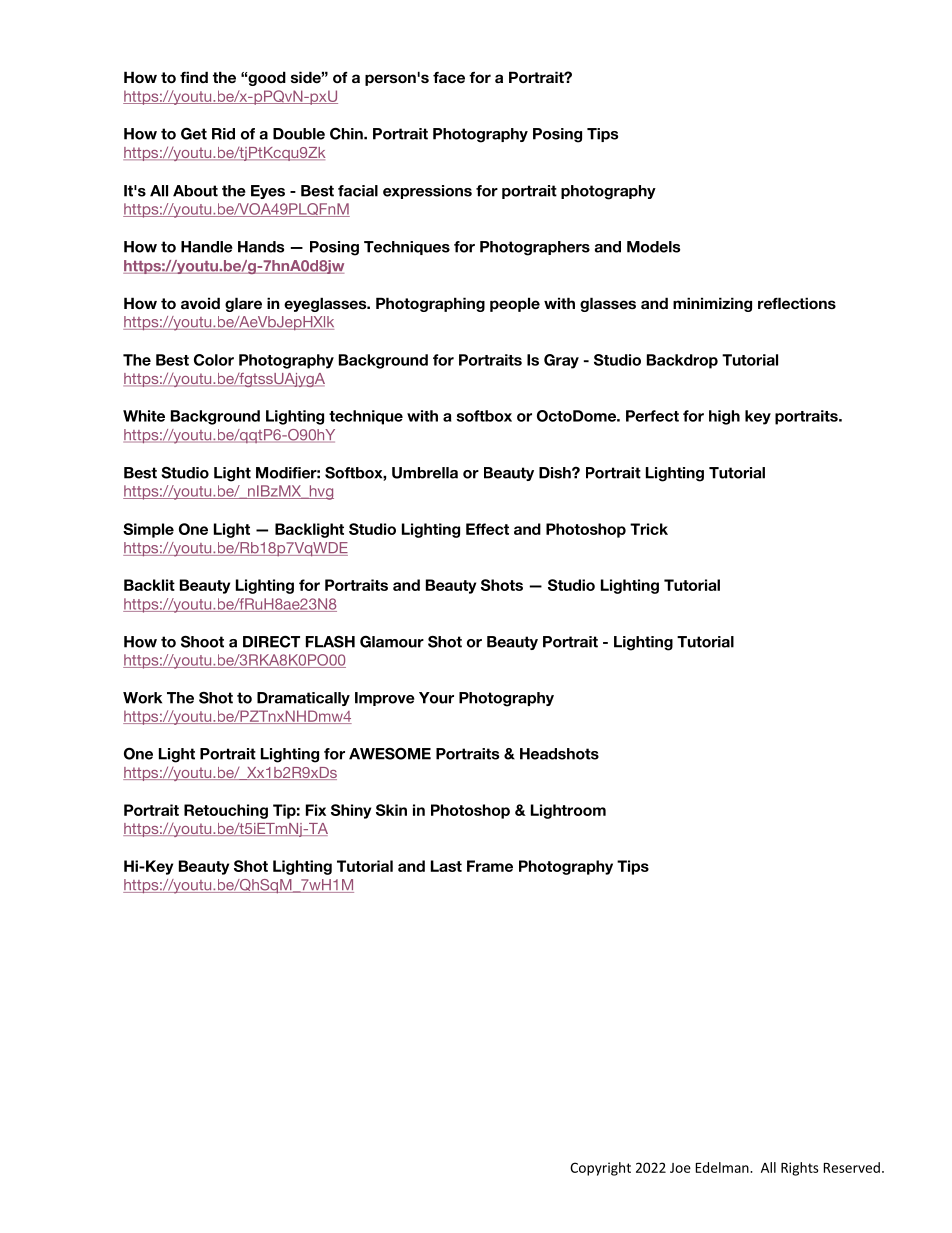 The image size is (952, 1233). Describe the element at coordinates (449, 77) in the image. I see `face` at that location.
